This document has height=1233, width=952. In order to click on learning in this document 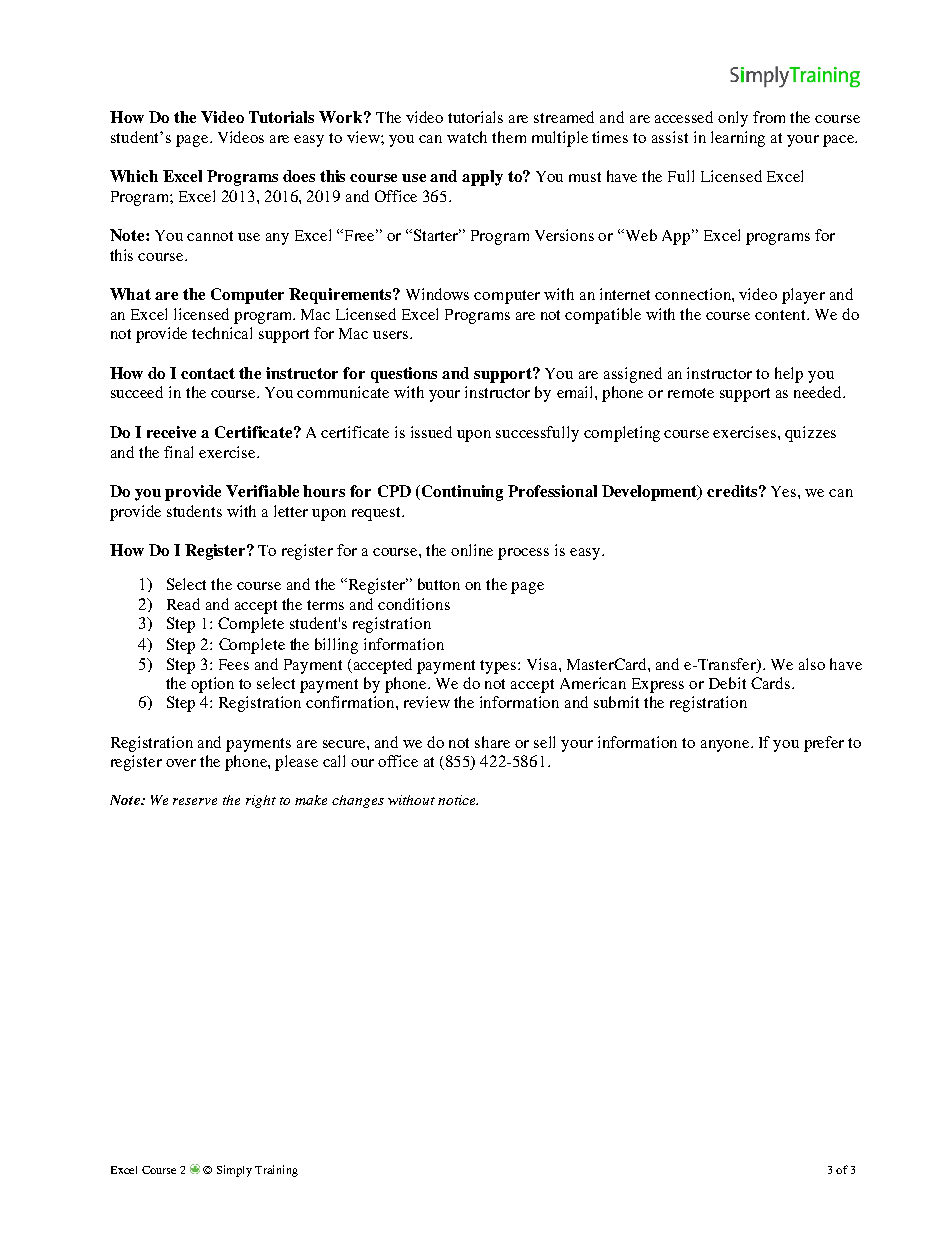, I will do `click(738, 139)`.
